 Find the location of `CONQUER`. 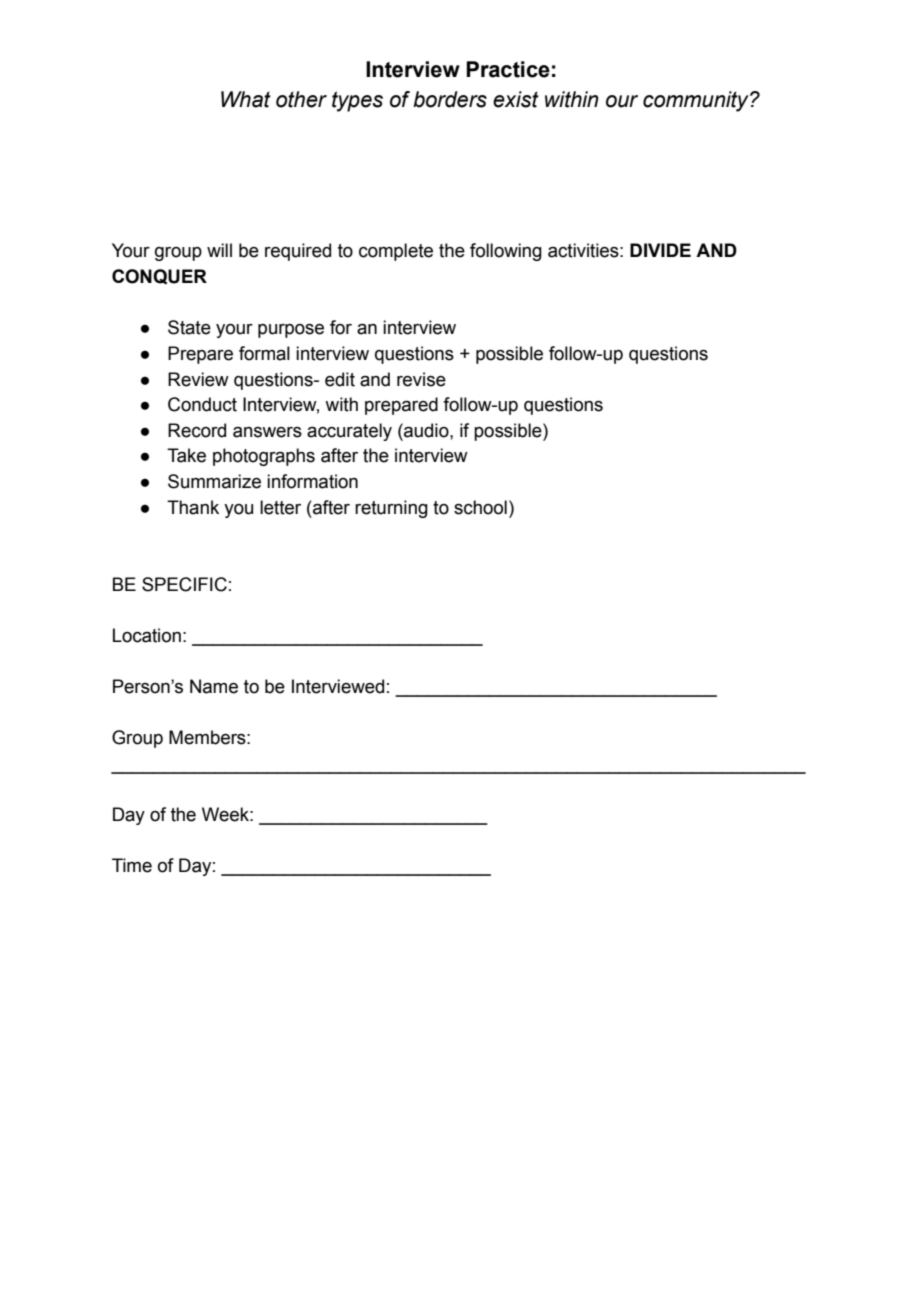

CONQUER is located at coordinates (159, 276).
